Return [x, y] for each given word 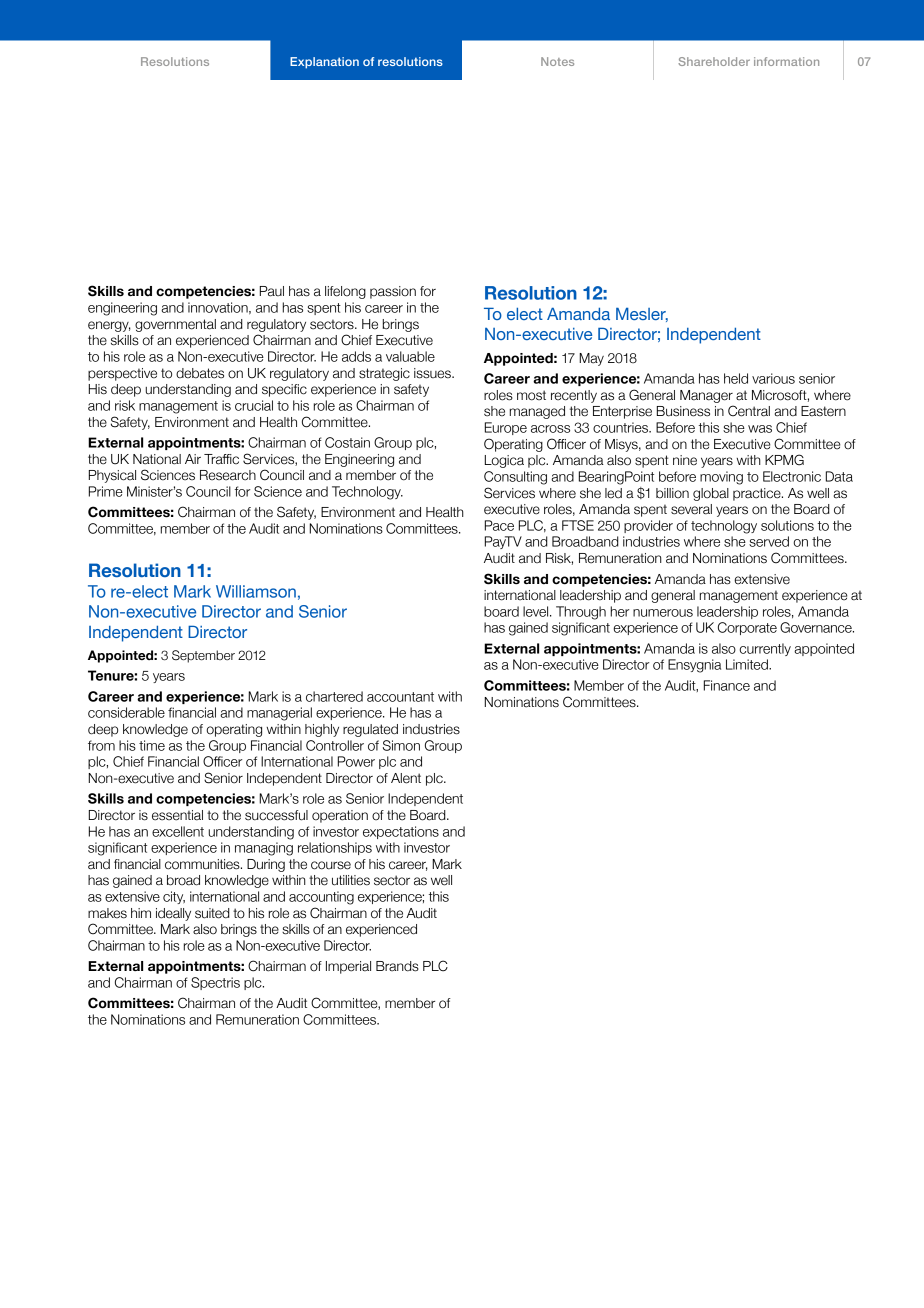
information [786, 61]
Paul [272, 291]
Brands [397, 966]
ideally [173, 914]
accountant [400, 697]
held [736, 378]
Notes [557, 61]
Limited [748, 664]
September [203, 656]
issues [433, 373]
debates [200, 373]
